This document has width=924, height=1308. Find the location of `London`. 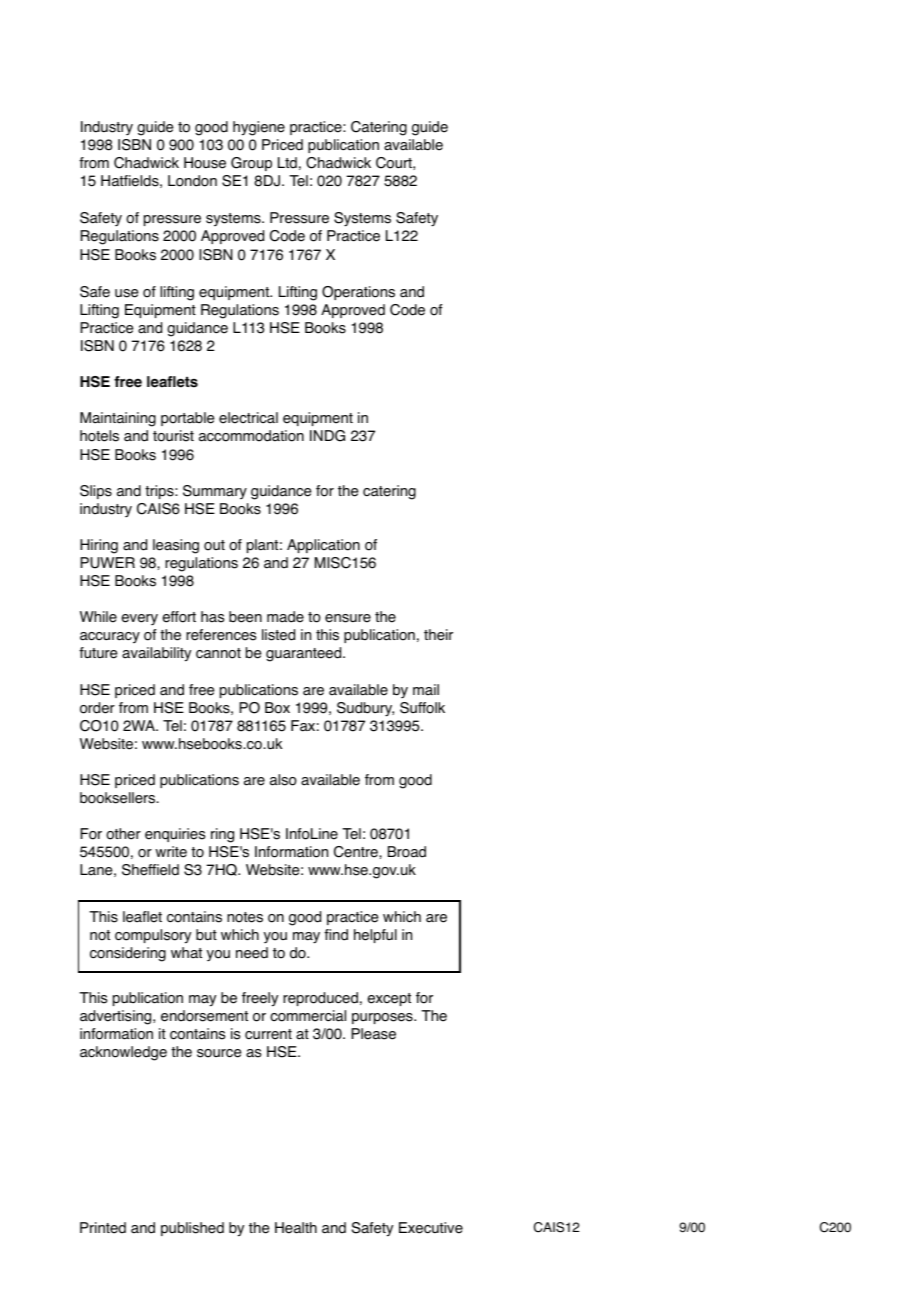

London is located at coordinates (192, 181).
